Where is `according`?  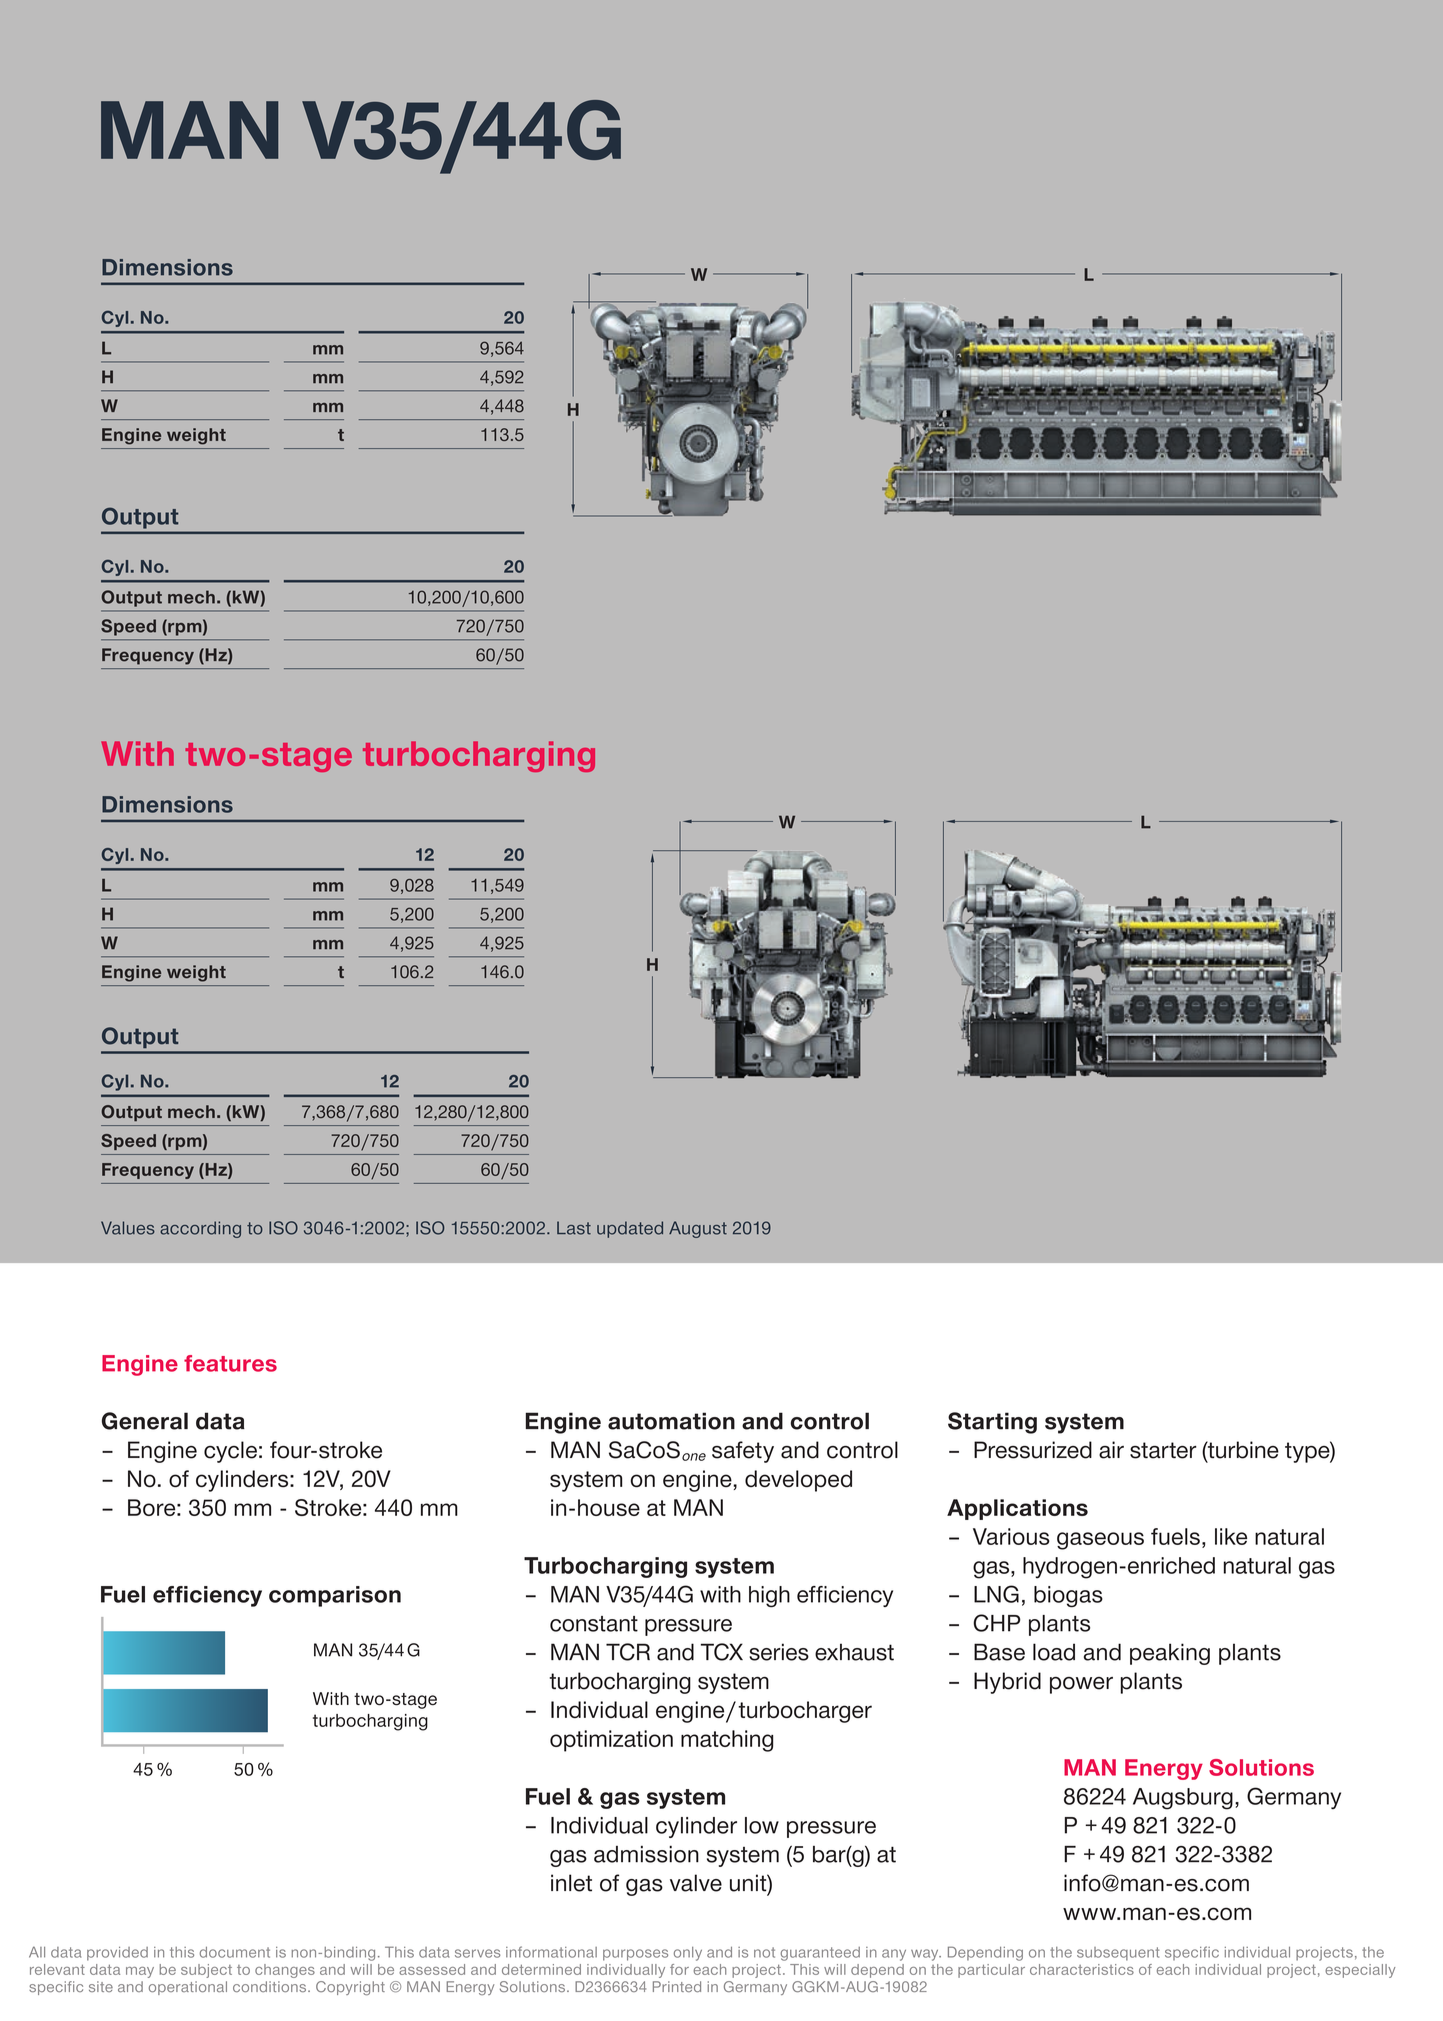
according is located at coordinates (200, 1229).
